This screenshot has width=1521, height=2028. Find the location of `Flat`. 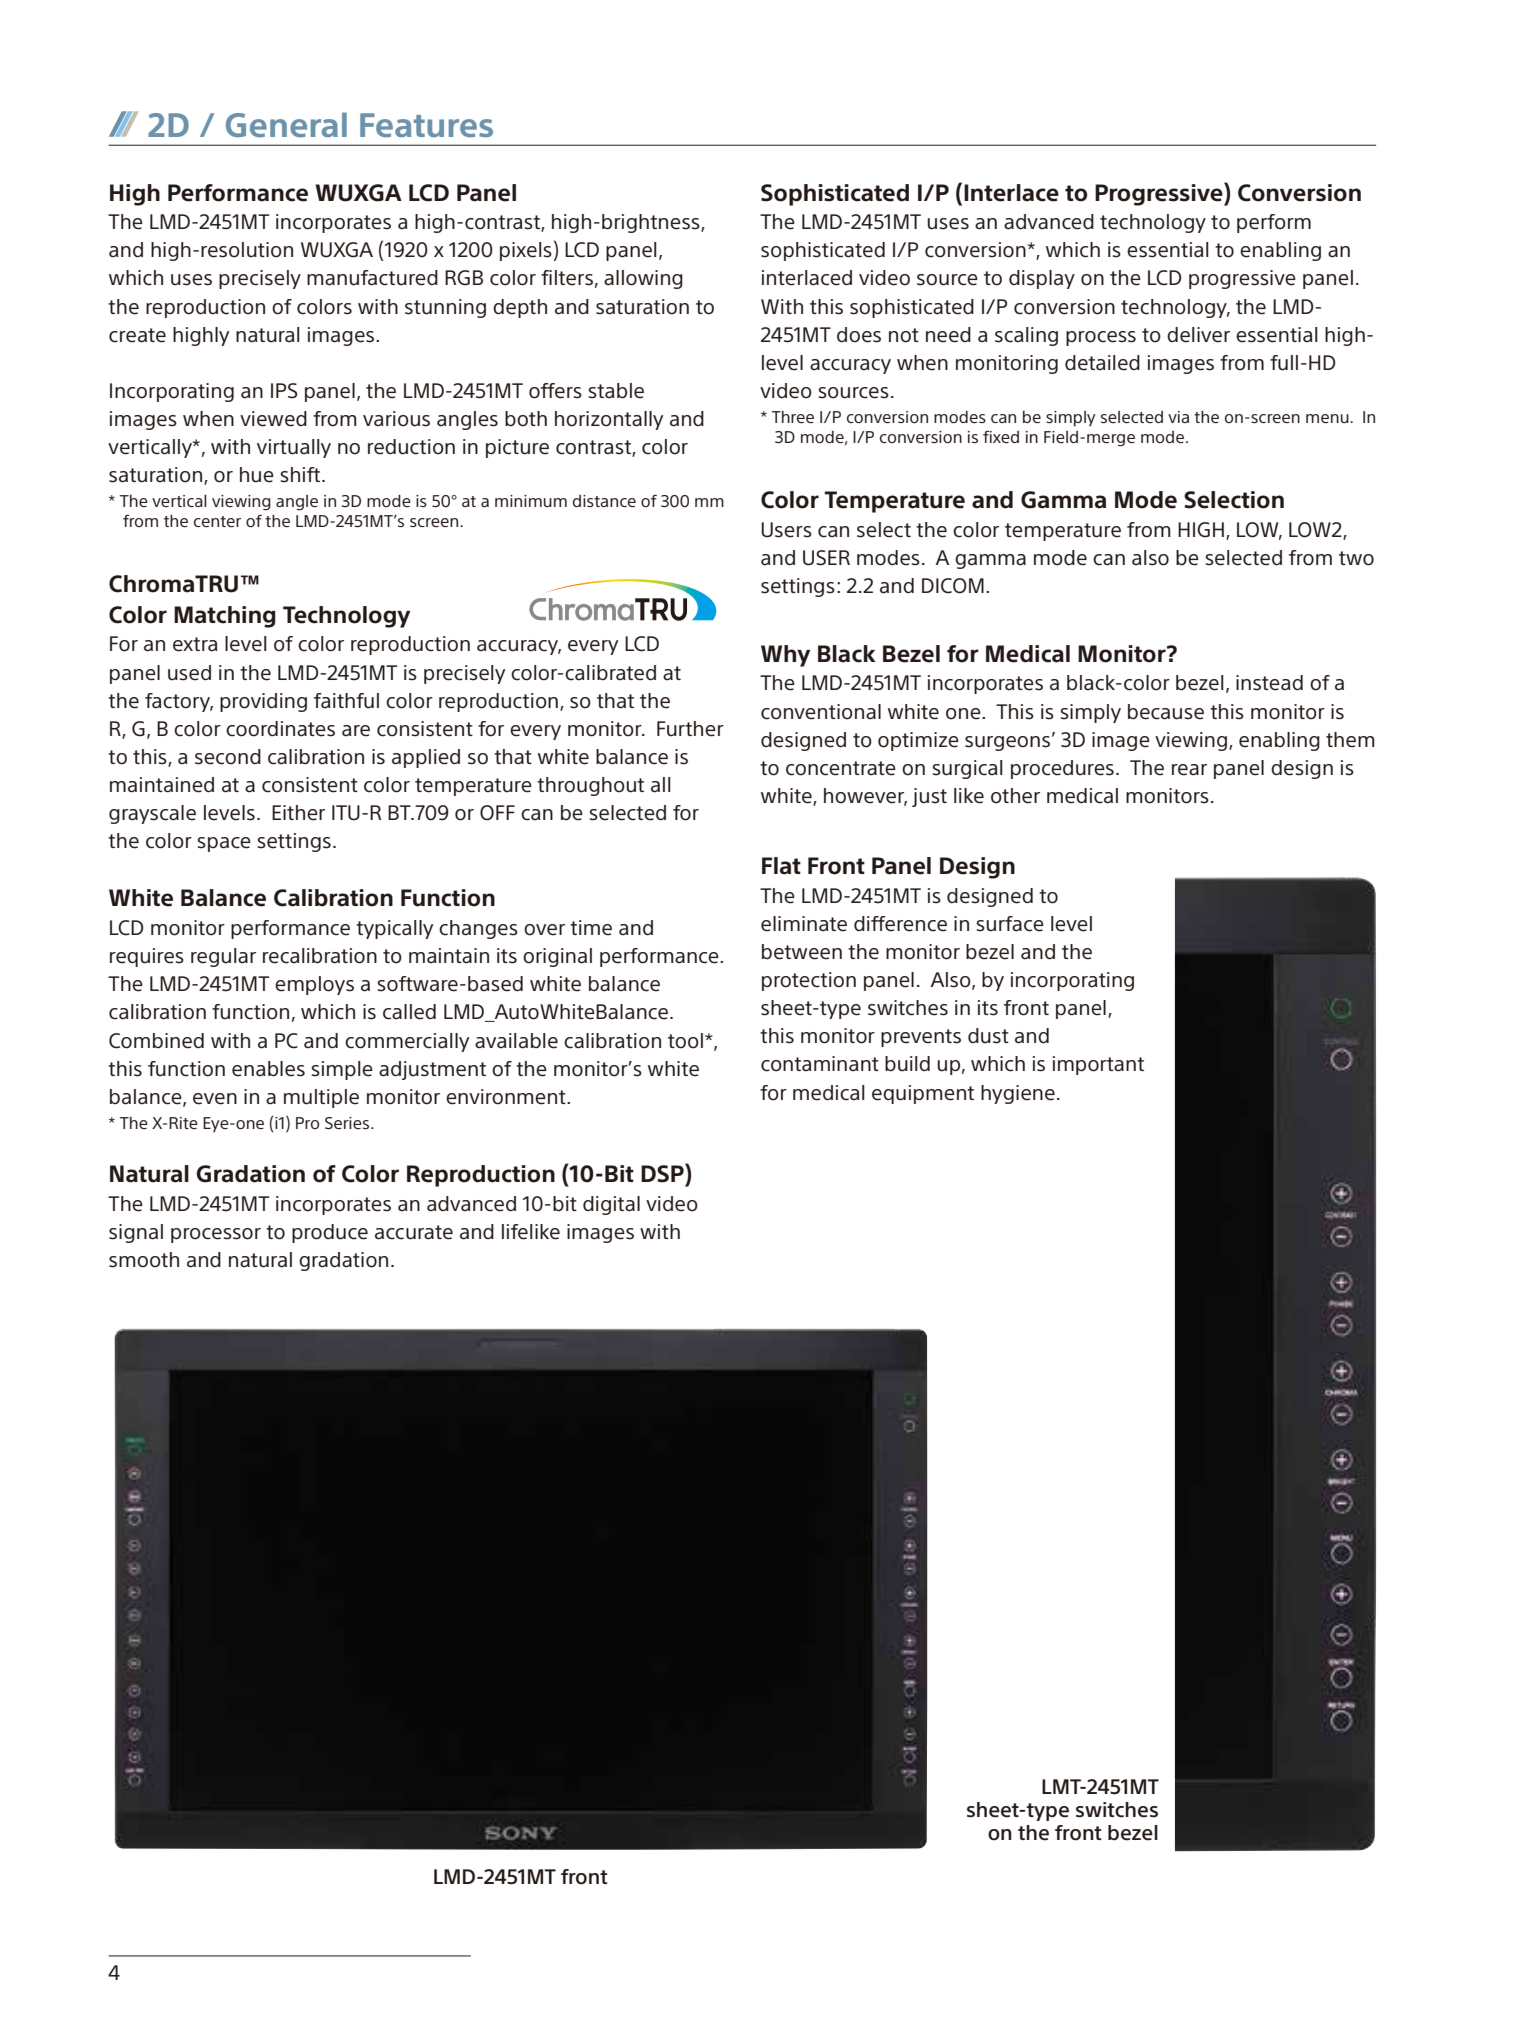

Flat is located at coordinates (781, 866).
